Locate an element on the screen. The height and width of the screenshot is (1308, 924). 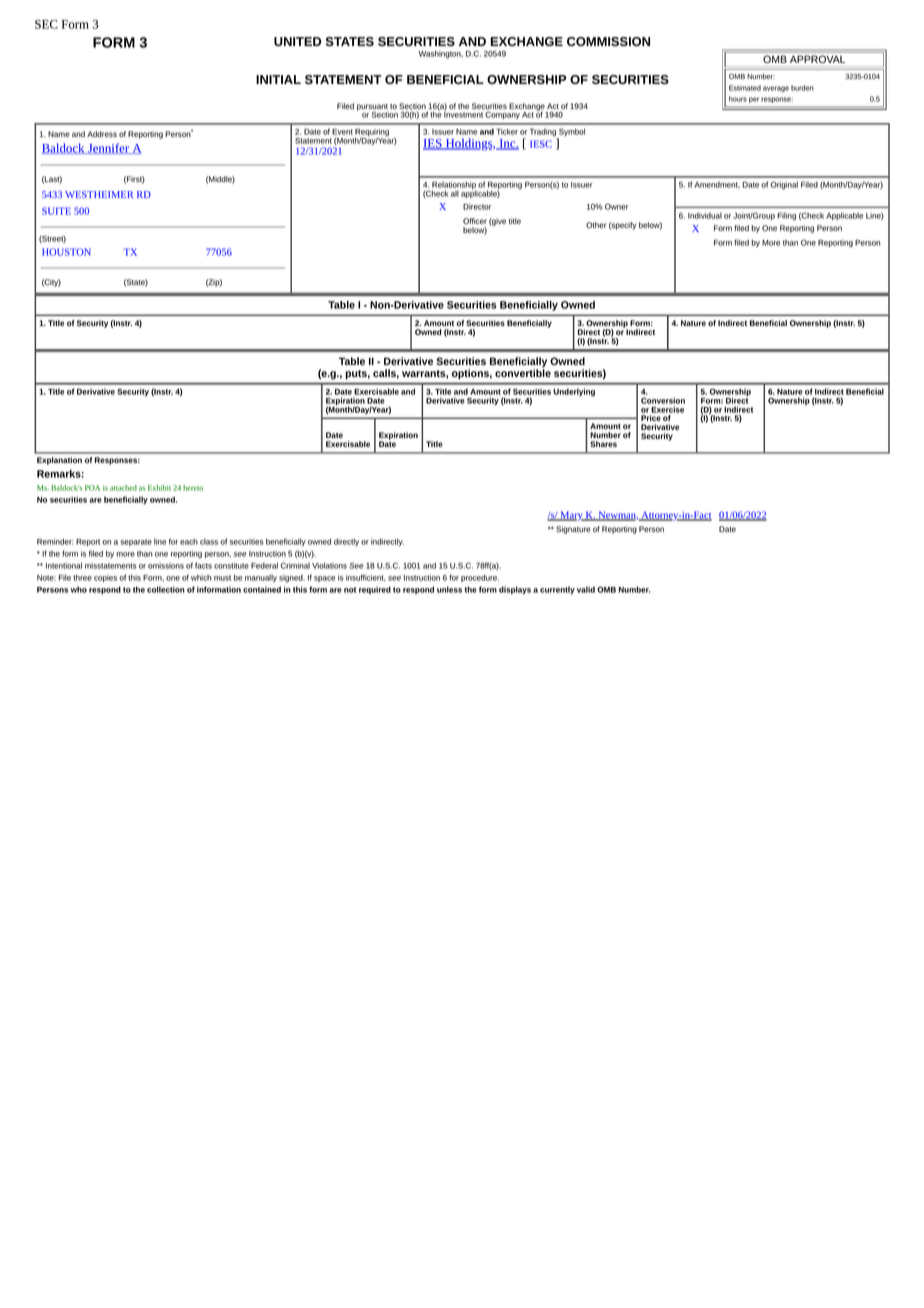
Officer is located at coordinates (475, 221).
